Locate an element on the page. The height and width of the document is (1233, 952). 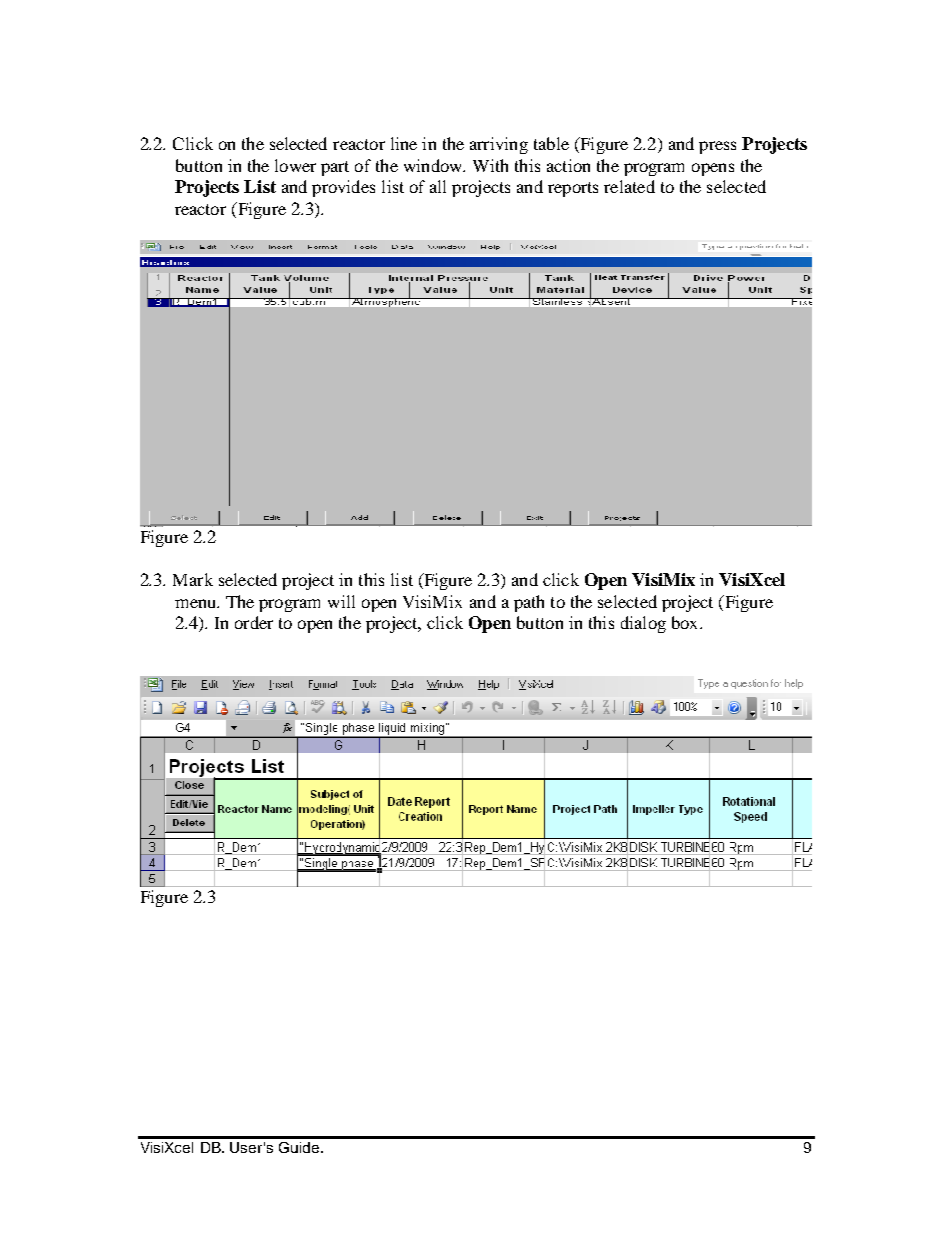
press is located at coordinates (717, 147).
